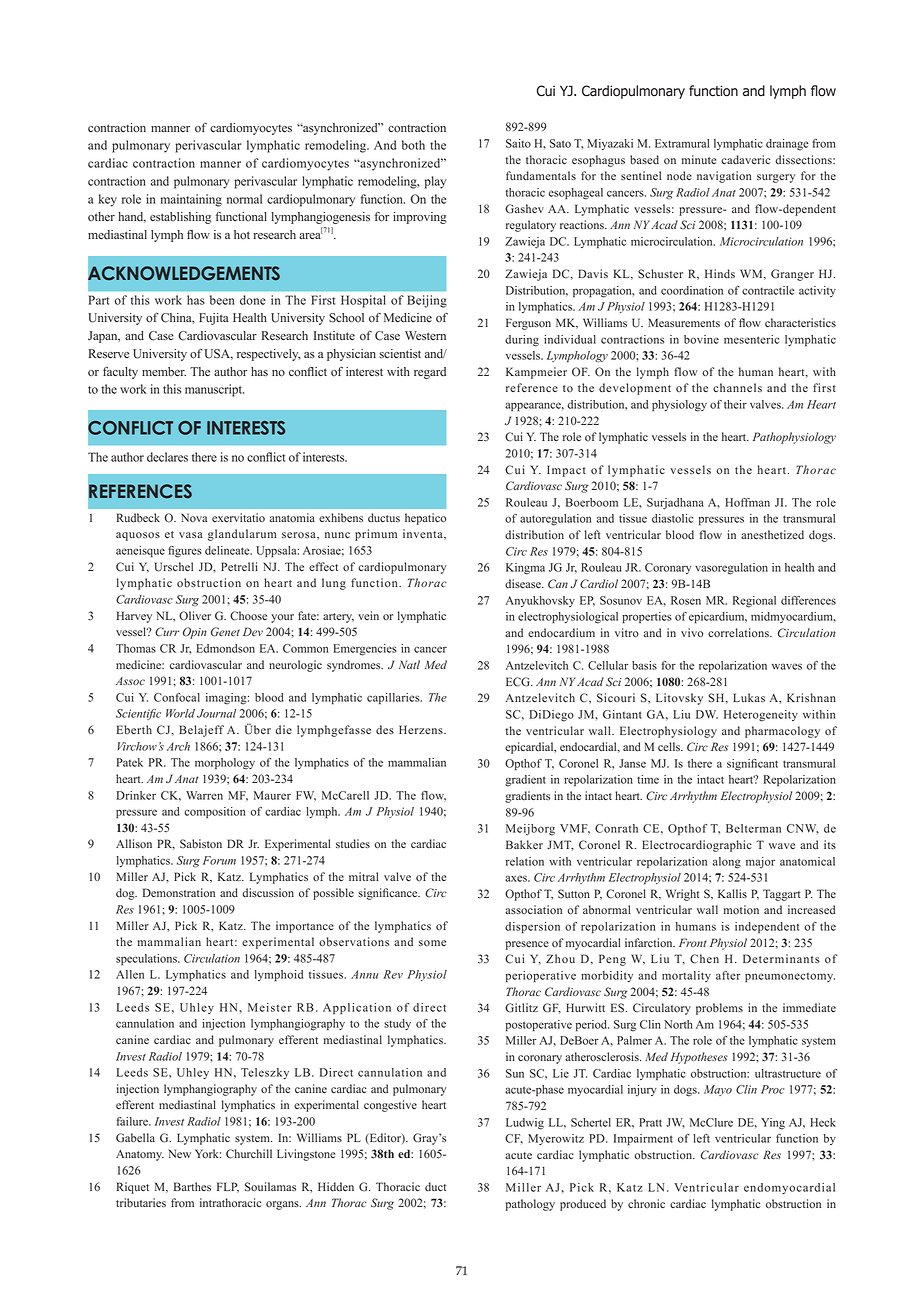 The height and width of the screenshot is (1308, 924). Describe the element at coordinates (724, 177) in the screenshot. I see `navigation` at that location.
